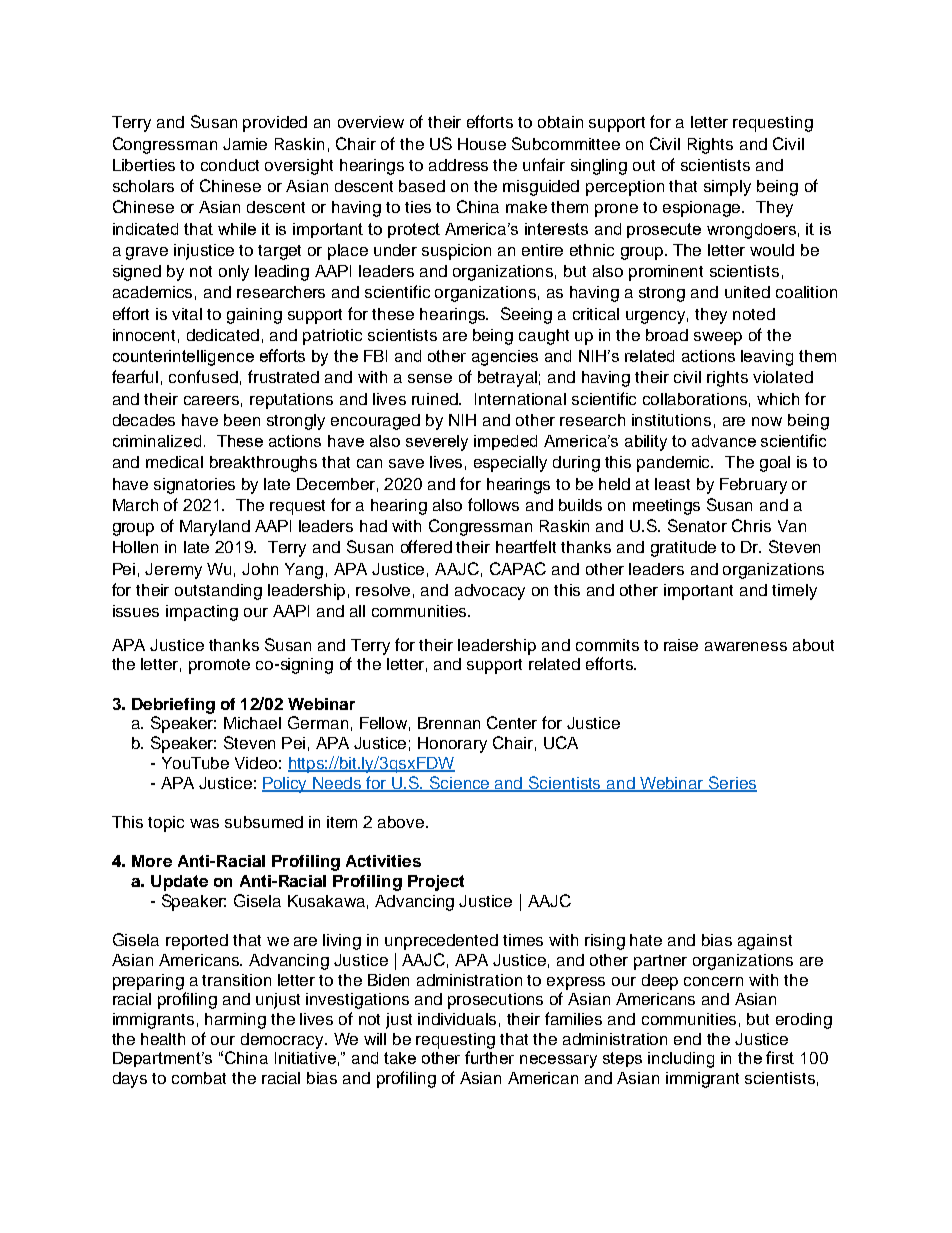 The height and width of the screenshot is (1233, 952). I want to click on advocacy, so click(490, 592).
